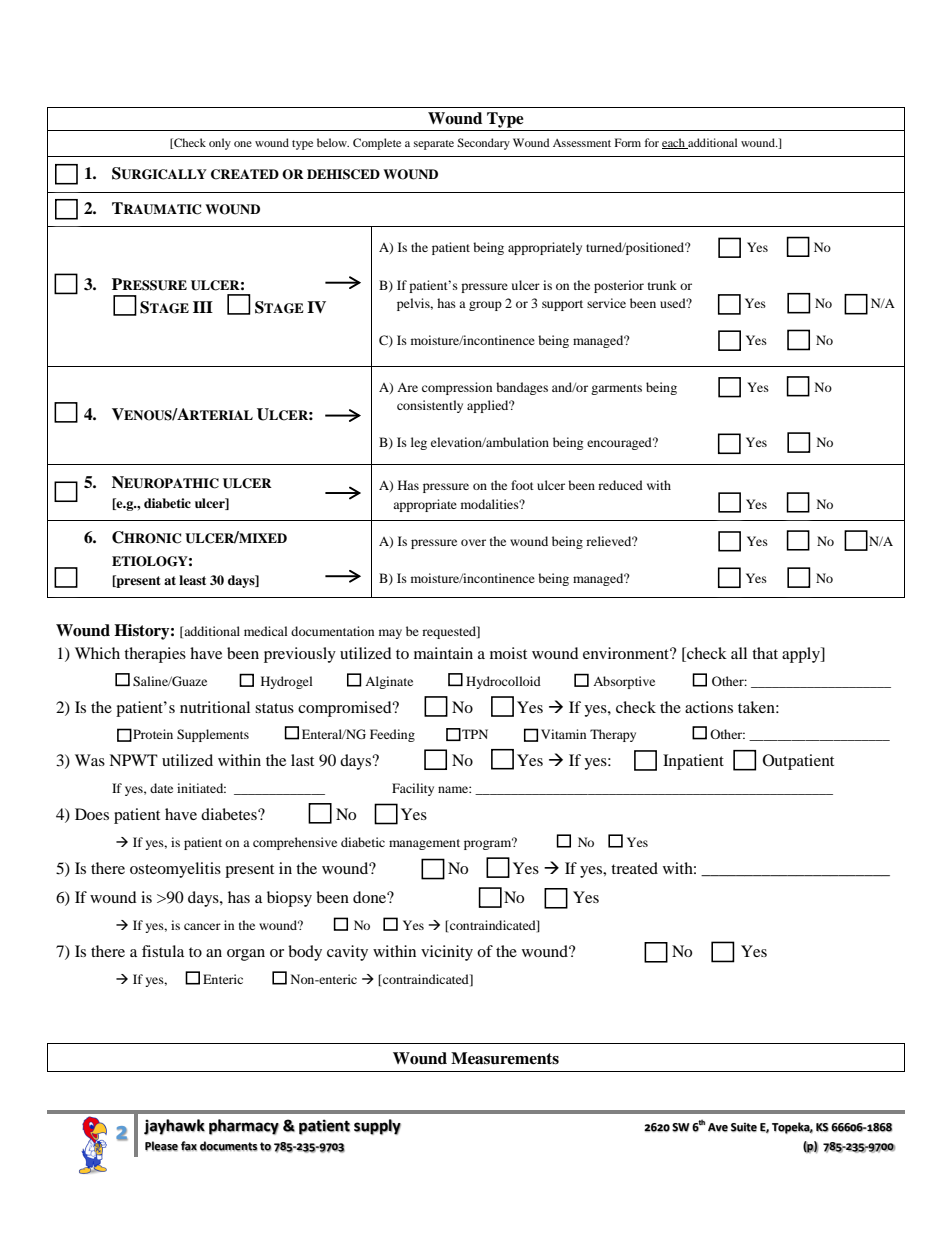 This screenshot has height=1233, width=952. Describe the element at coordinates (765, 653) in the screenshot. I see `that` at that location.
